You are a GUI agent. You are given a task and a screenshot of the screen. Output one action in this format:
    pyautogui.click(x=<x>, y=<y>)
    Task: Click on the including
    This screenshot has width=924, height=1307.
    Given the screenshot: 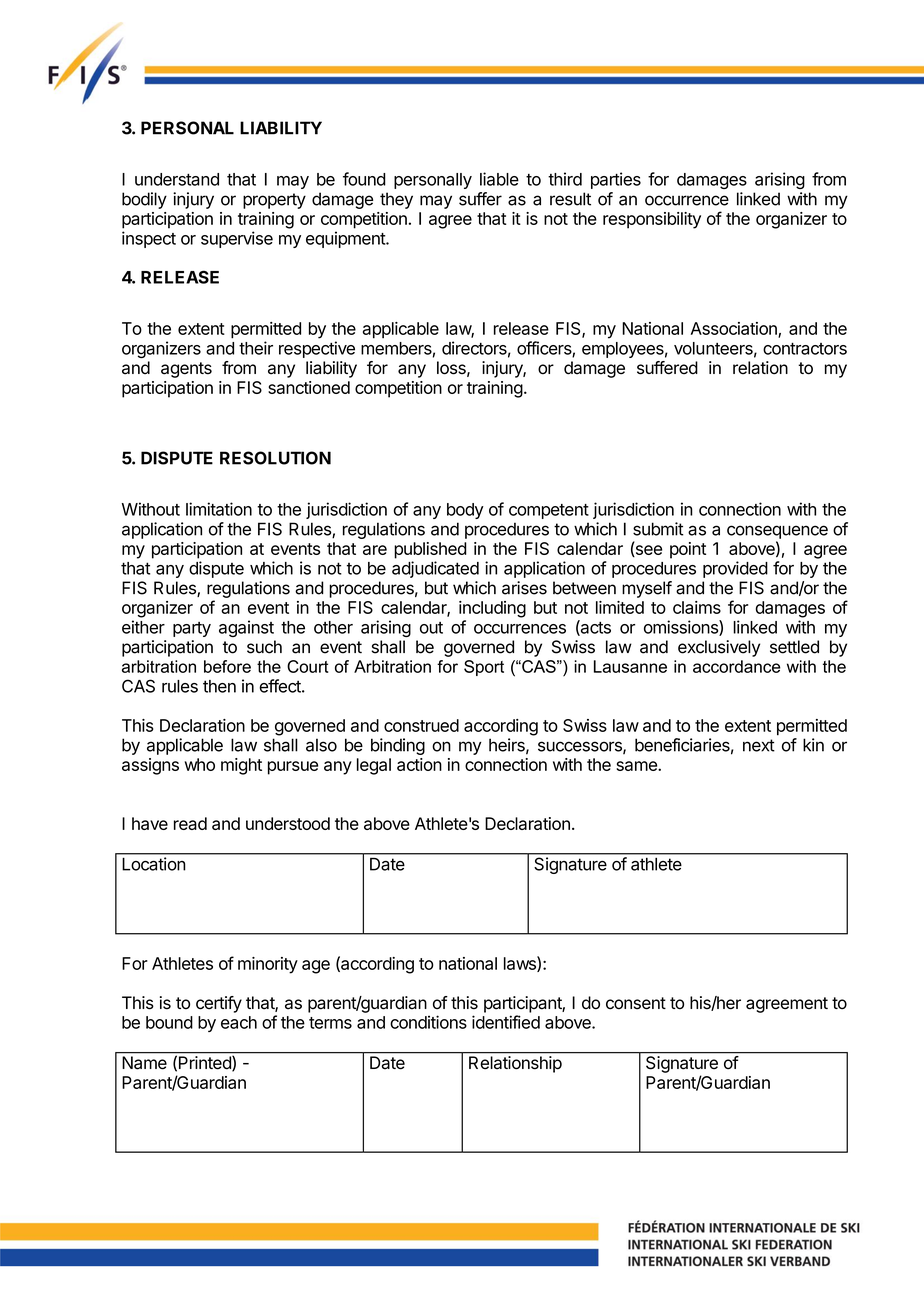 What is the action you would take?
    pyautogui.click(x=492, y=609)
